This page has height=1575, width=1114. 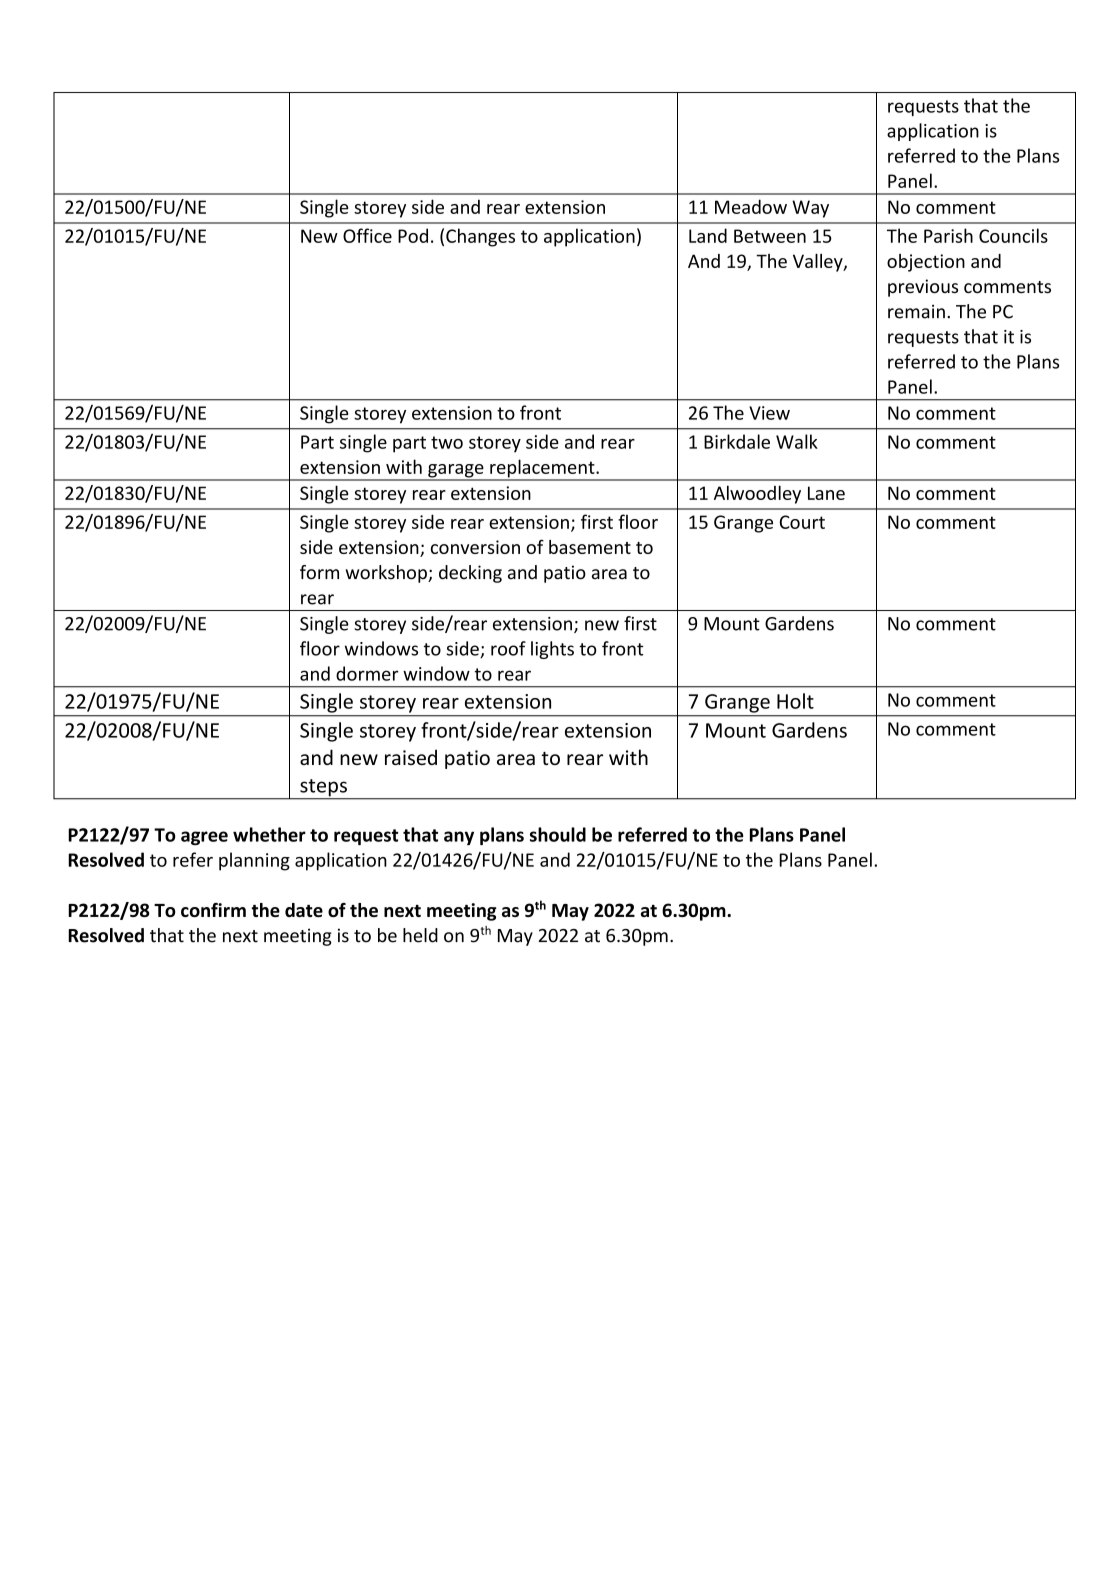 I want to click on date, so click(x=304, y=910).
